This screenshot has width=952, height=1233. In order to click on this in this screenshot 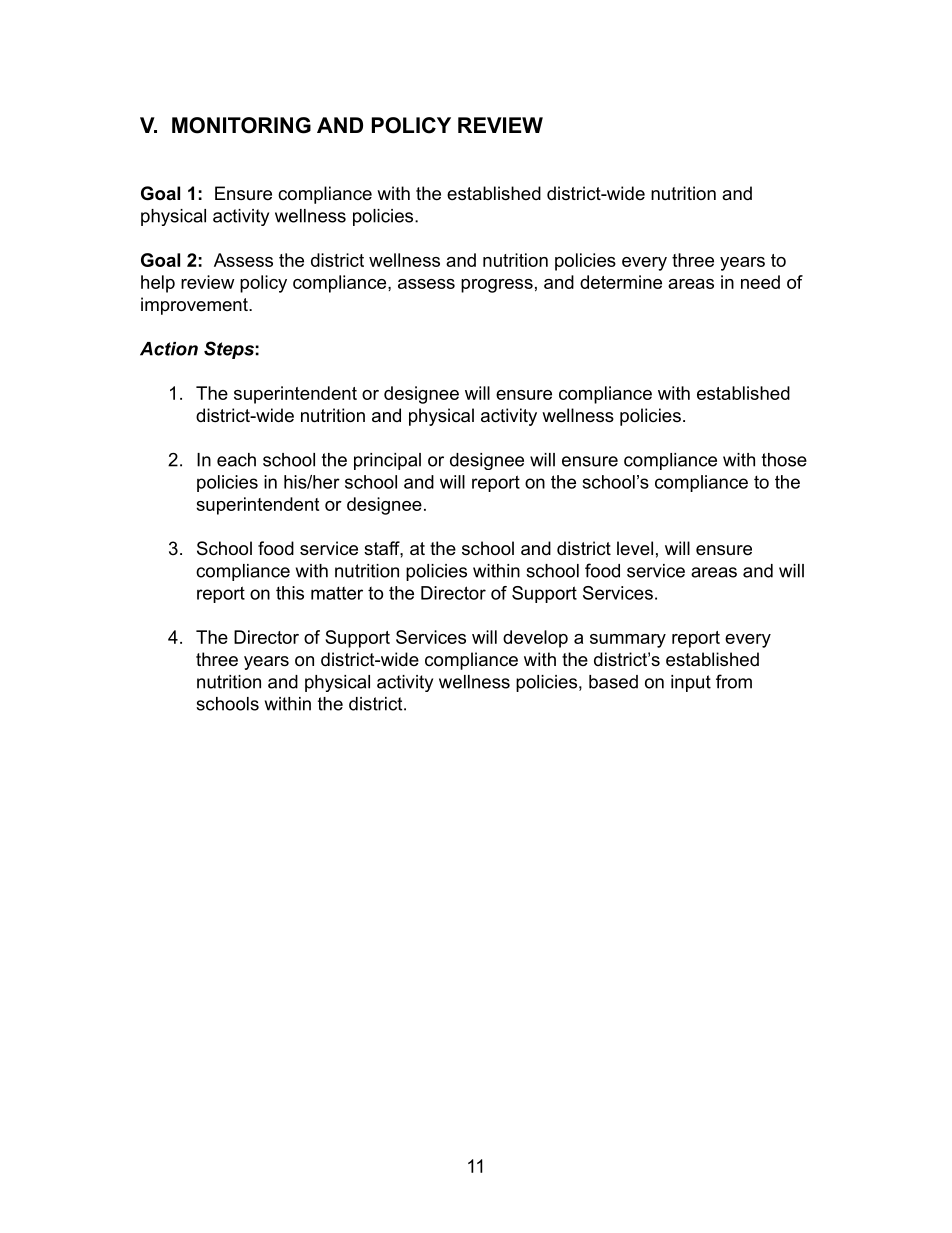, I will do `click(290, 593)`.
